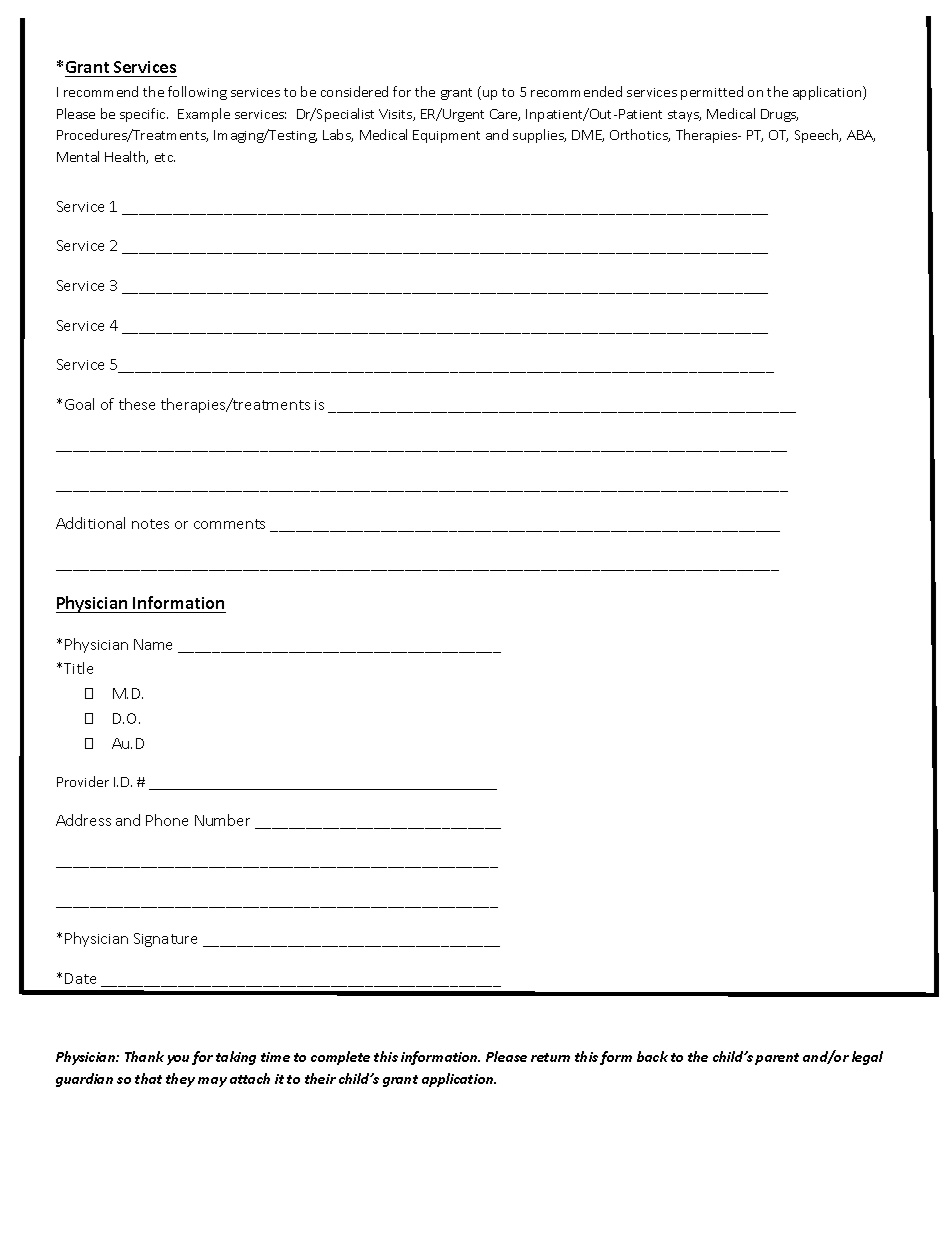 The height and width of the screenshot is (1233, 952). I want to click on notes, so click(150, 524).
